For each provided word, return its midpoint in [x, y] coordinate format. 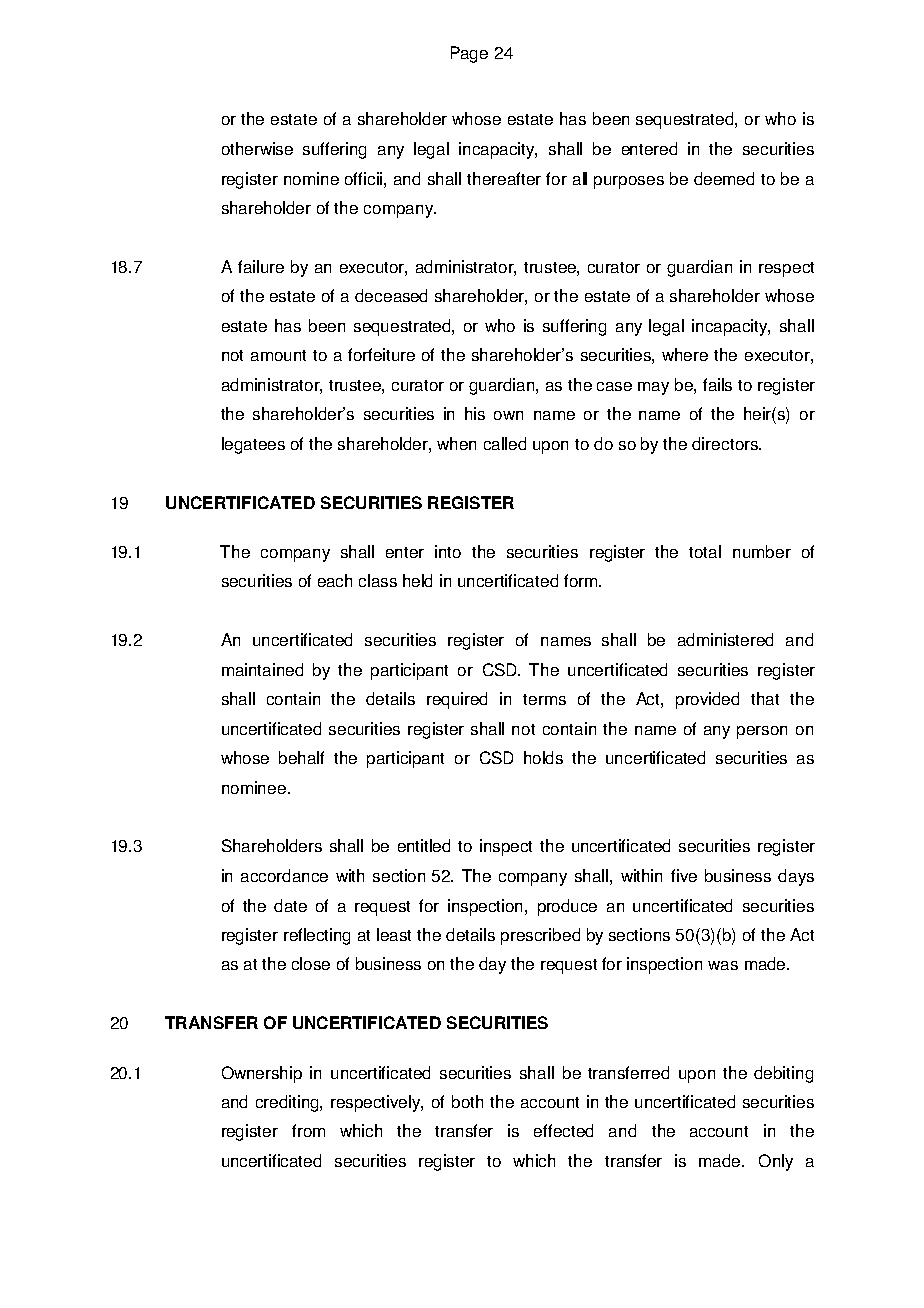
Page [469, 54]
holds [543, 757]
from [308, 1130]
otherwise [257, 148]
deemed [724, 178]
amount [278, 355]
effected [563, 1130]
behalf [301, 757]
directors [726, 443]
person [762, 732]
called [505, 443]
